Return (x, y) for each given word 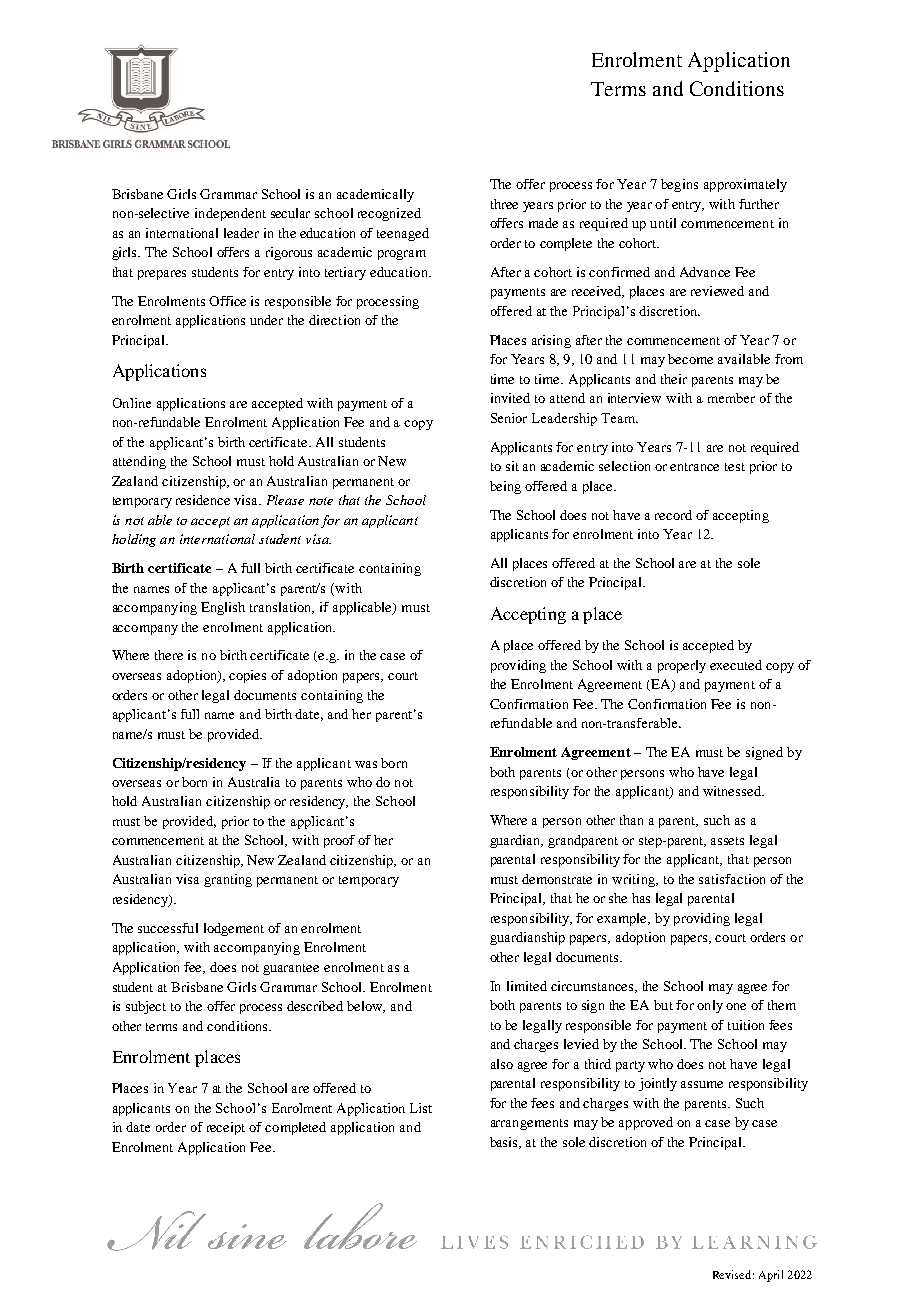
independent (230, 214)
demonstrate (557, 879)
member (731, 398)
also (502, 1064)
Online (132, 403)
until (663, 223)
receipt (226, 1128)
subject (146, 1007)
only (710, 1006)
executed (736, 665)
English (223, 608)
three (504, 204)
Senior (509, 418)
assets (727, 841)
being (505, 487)
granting (228, 880)
